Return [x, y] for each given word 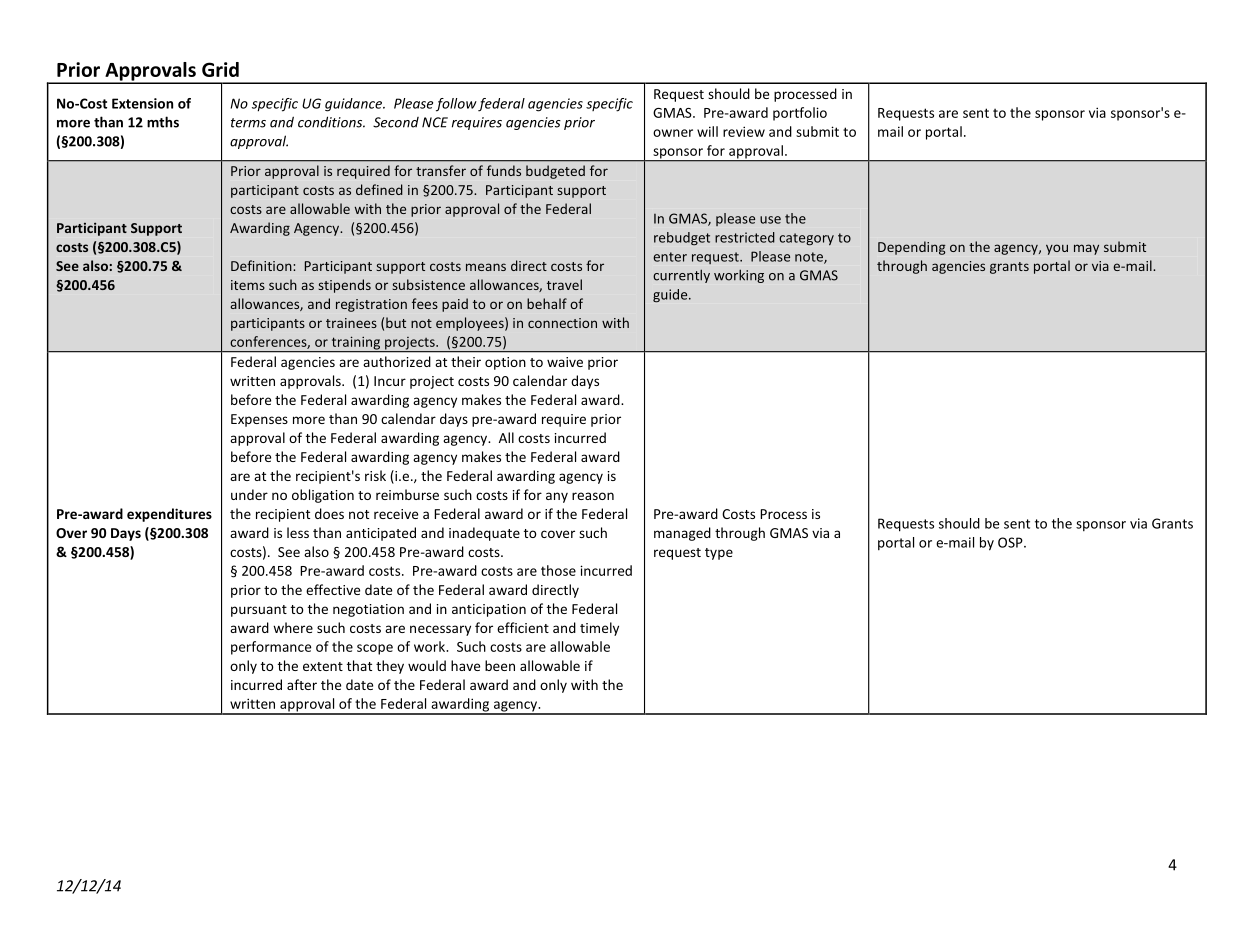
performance [271, 648]
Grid [220, 69]
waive [565, 362]
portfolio [800, 114]
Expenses [259, 420]
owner [673, 133]
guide [671, 296]
